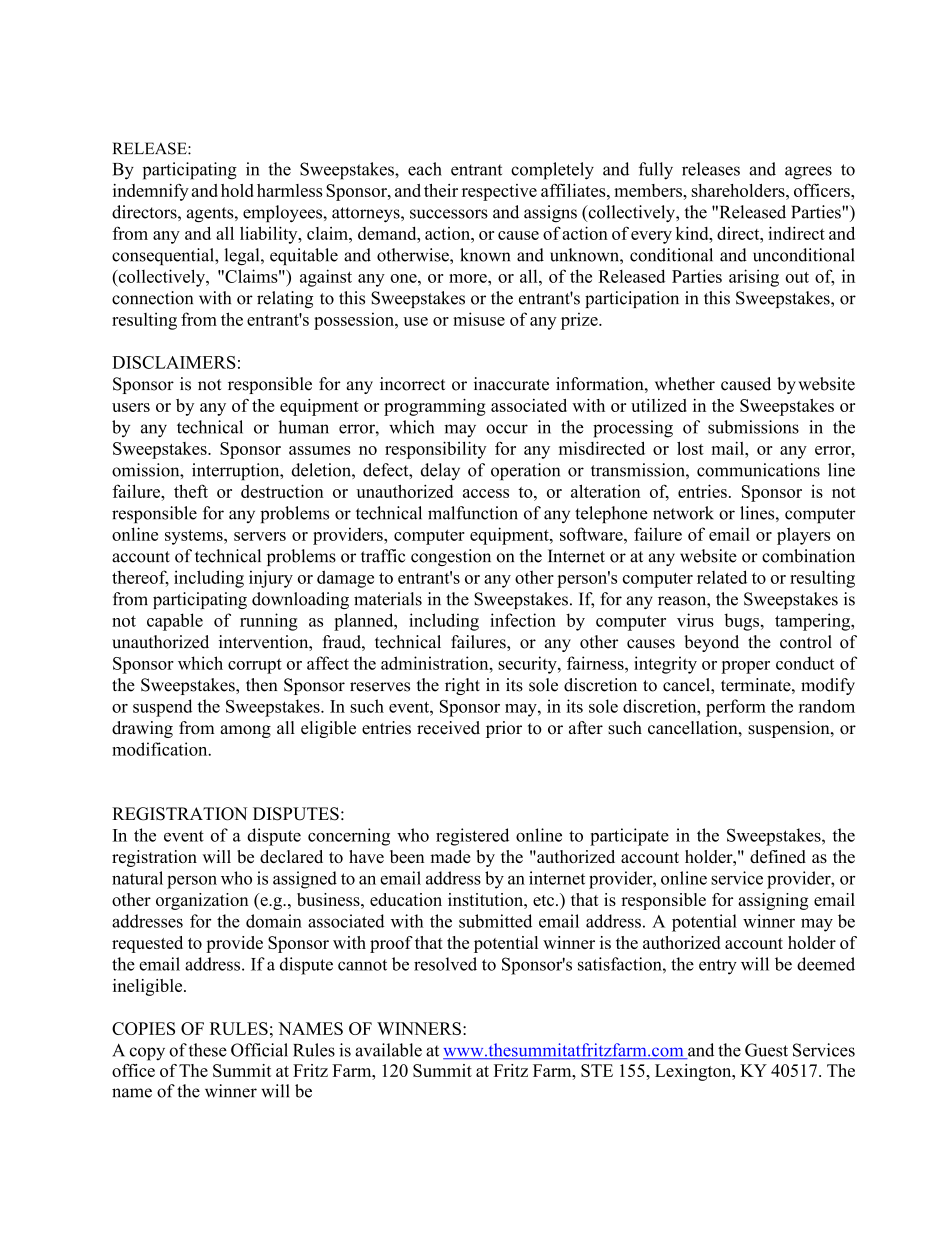  Describe the element at coordinates (499, 192) in the page. I see `respective` at that location.
